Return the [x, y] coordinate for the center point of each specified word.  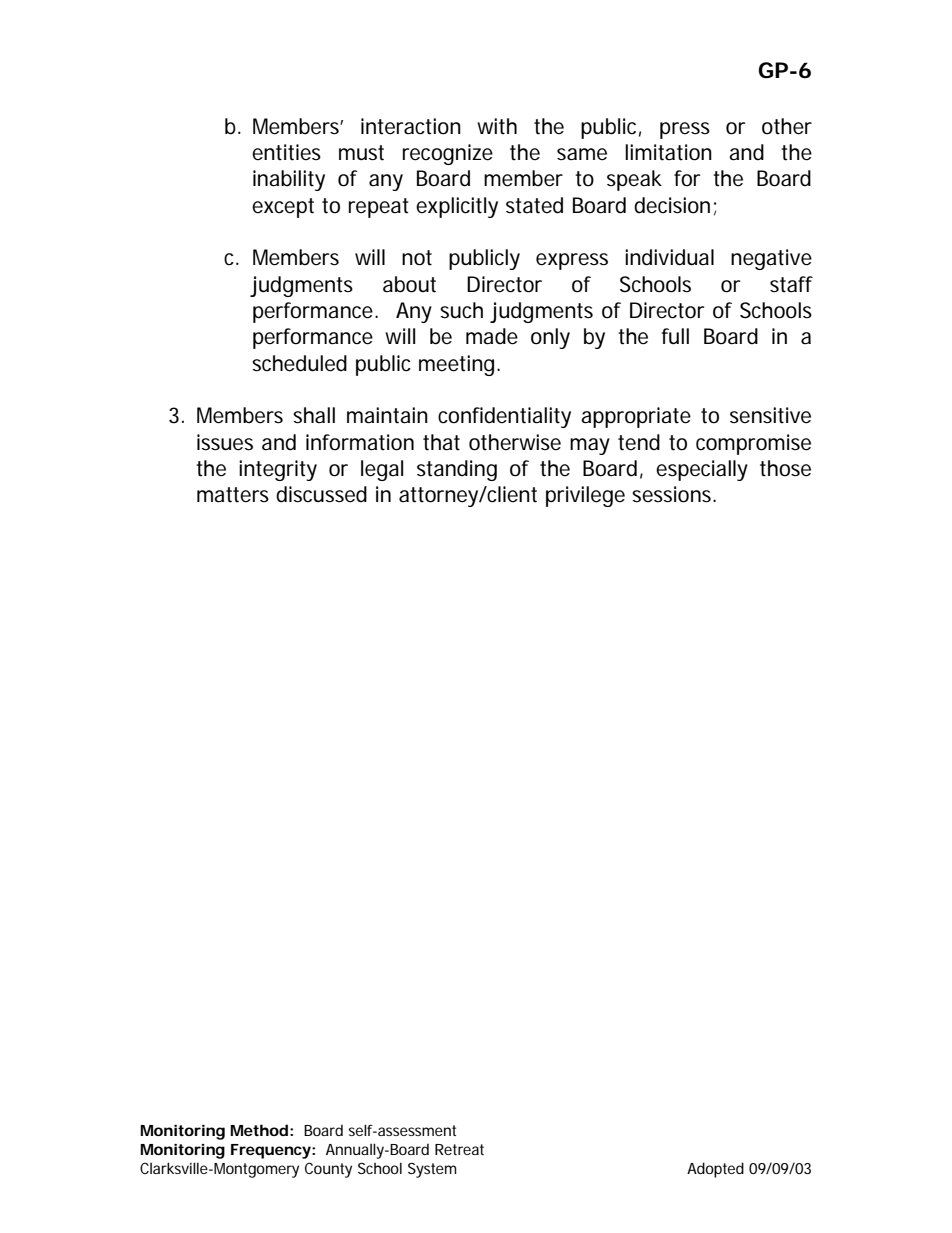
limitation [668, 152]
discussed [321, 494]
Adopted [715, 1170]
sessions [673, 494]
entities [286, 152]
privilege [585, 496]
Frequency [271, 1151]
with [497, 126]
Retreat [459, 1149]
